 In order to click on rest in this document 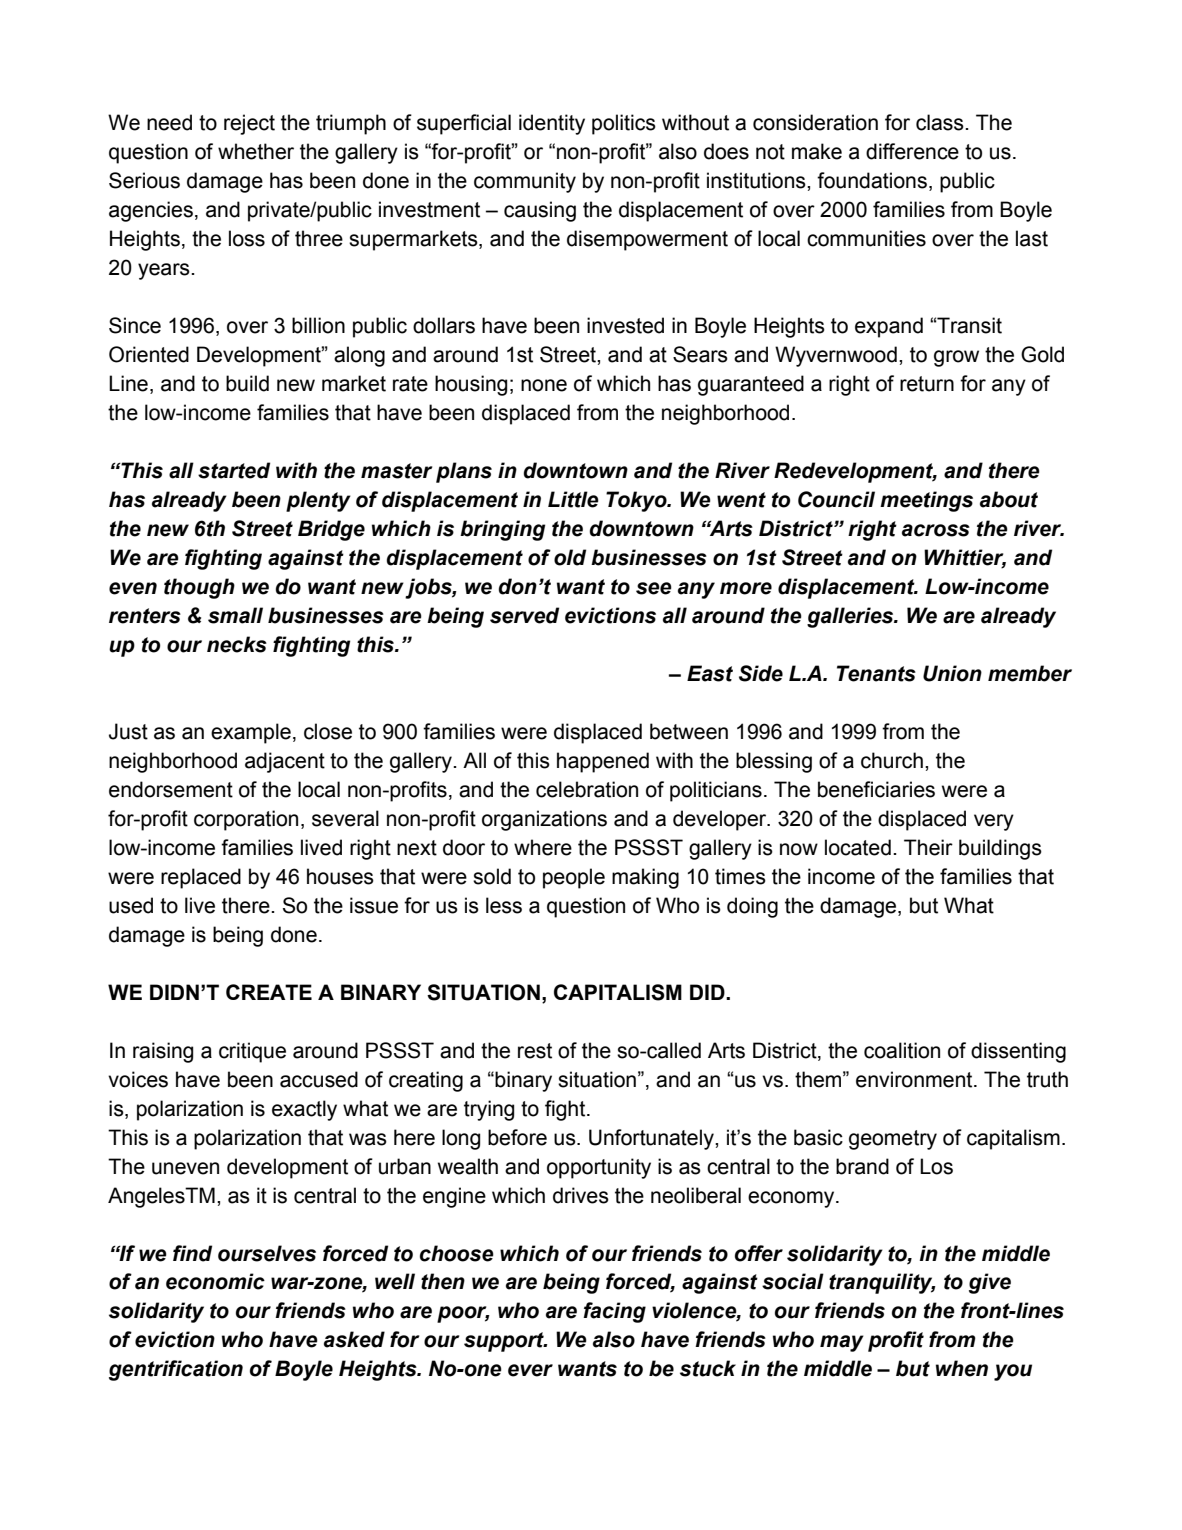, I will do `click(535, 1051)`.
